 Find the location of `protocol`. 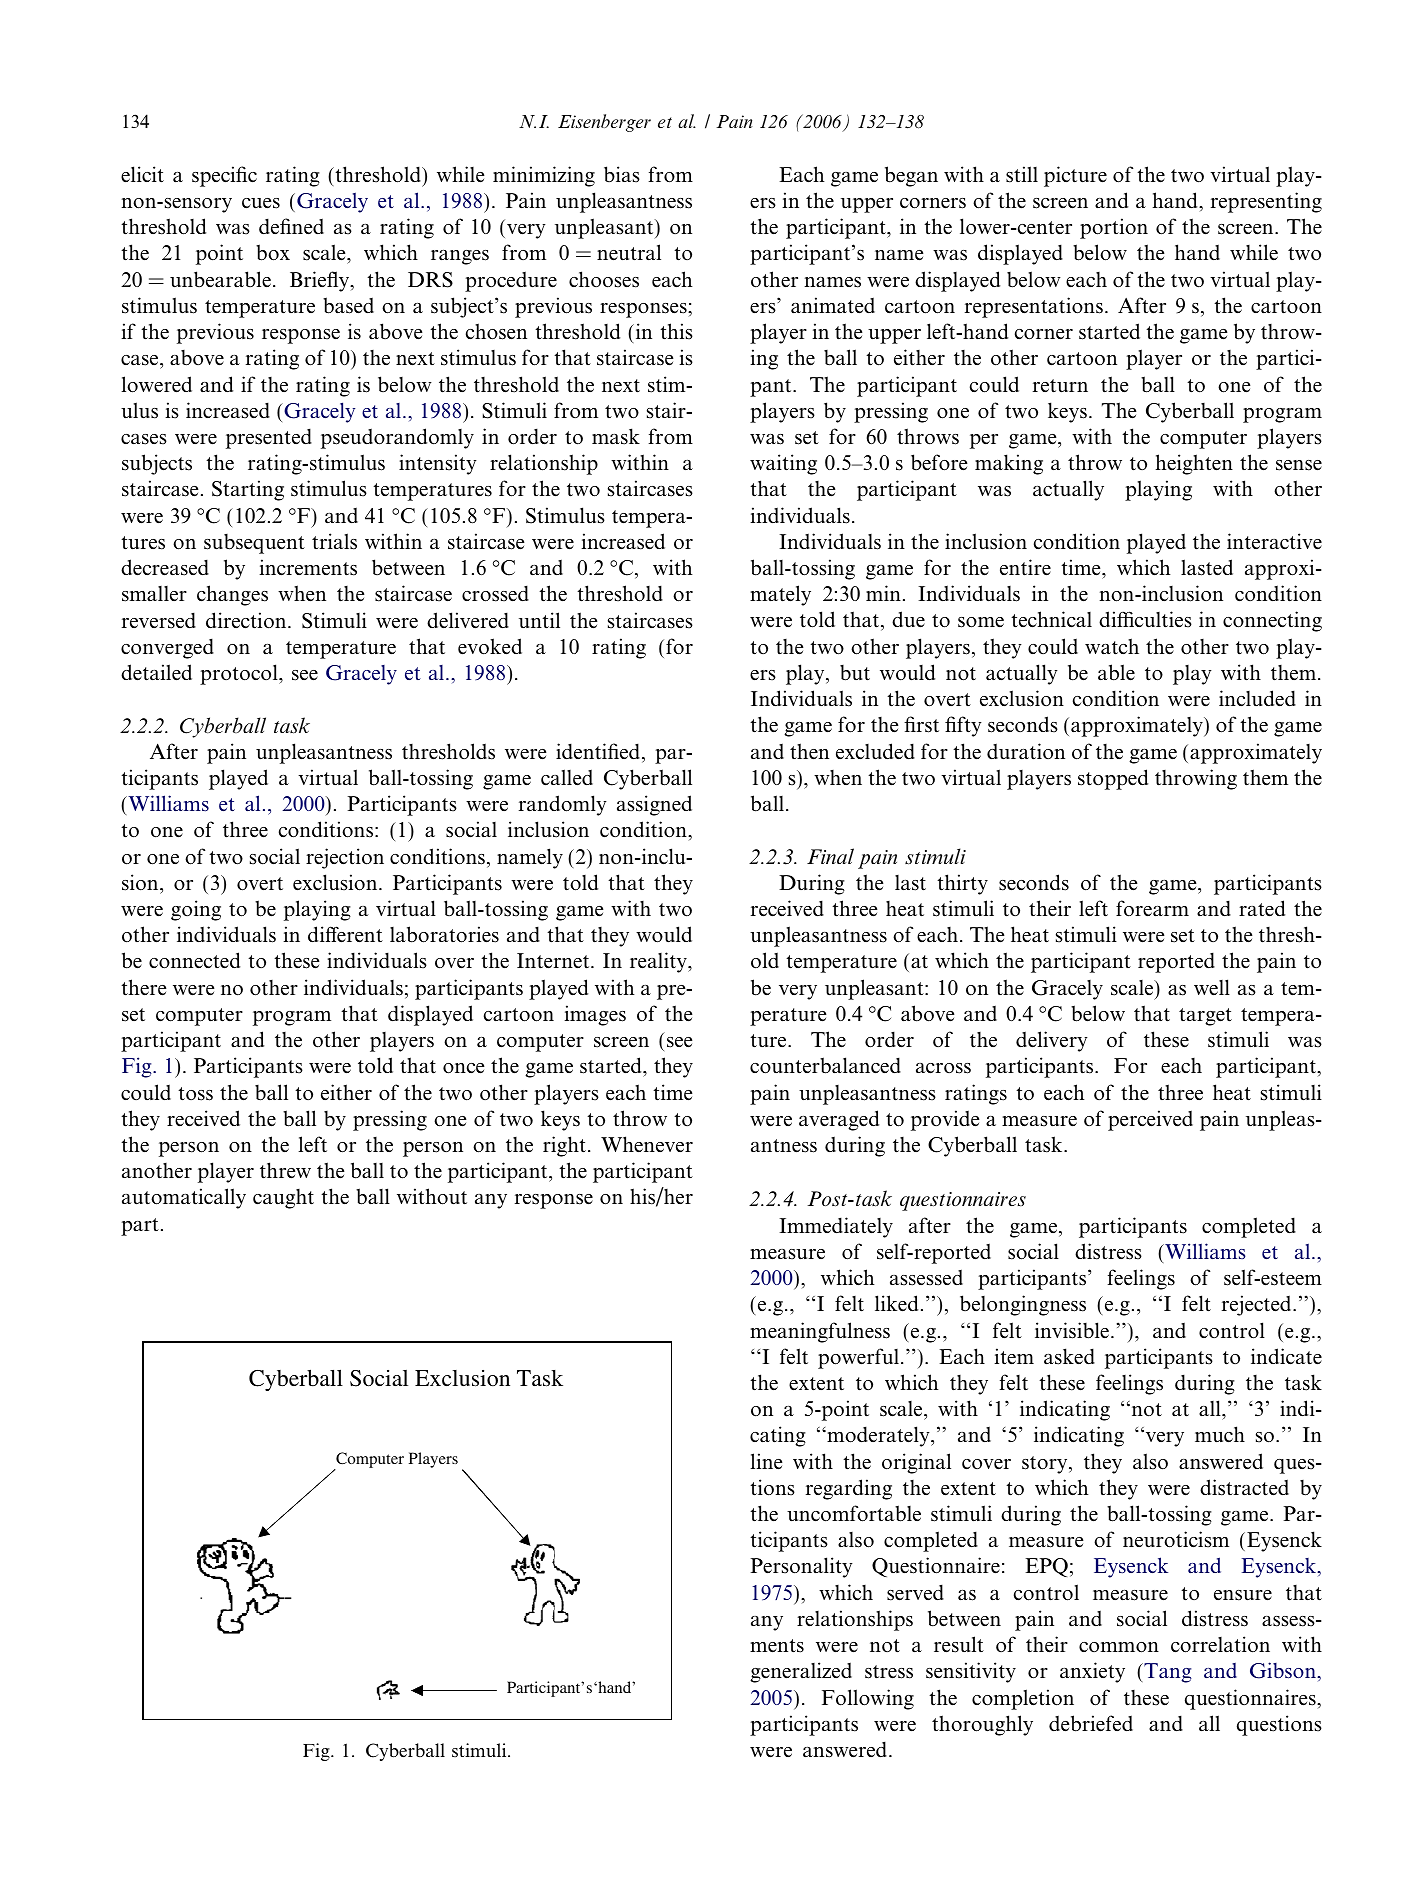

protocol is located at coordinates (240, 674).
